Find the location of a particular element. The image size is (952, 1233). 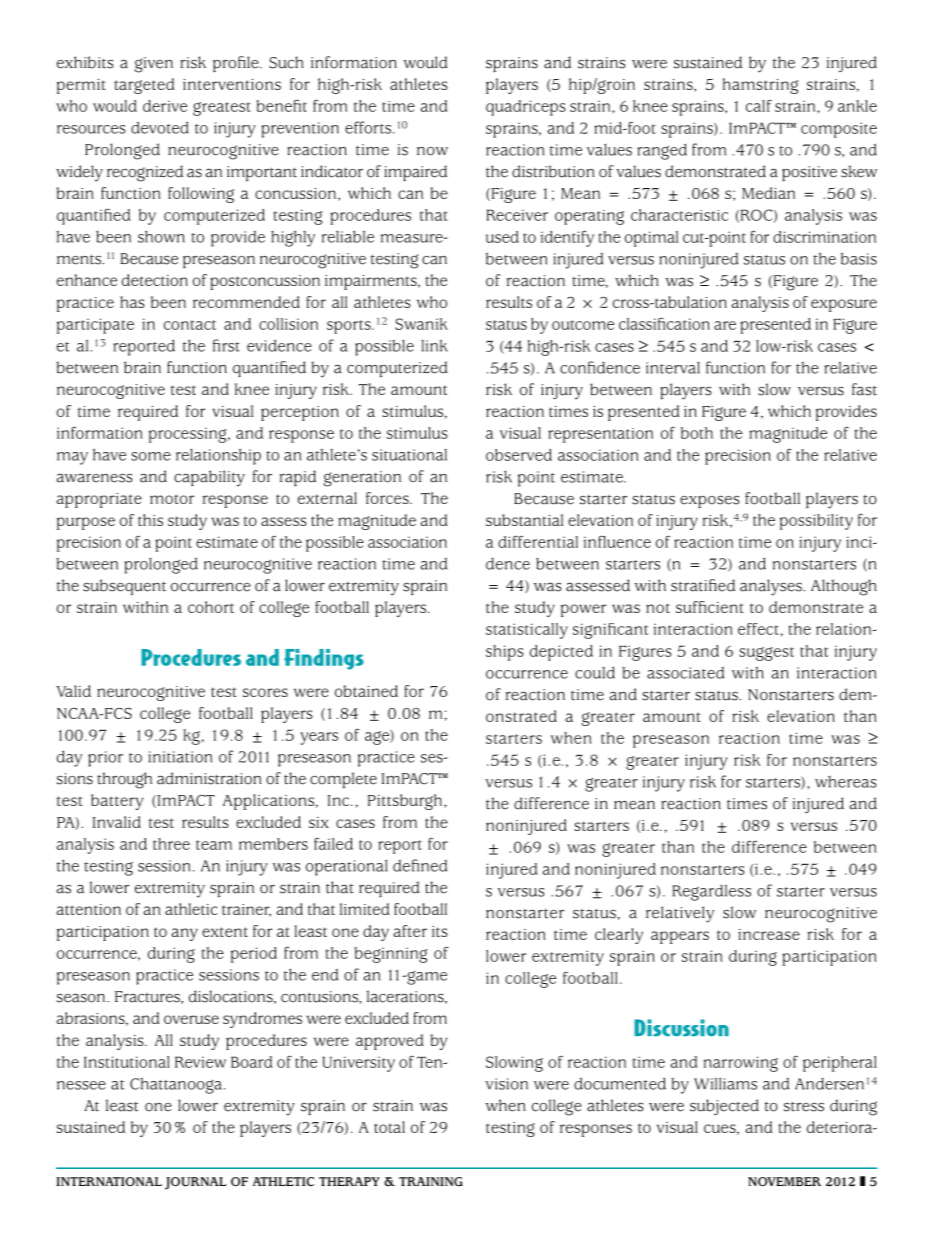

cohort is located at coordinates (211, 607).
